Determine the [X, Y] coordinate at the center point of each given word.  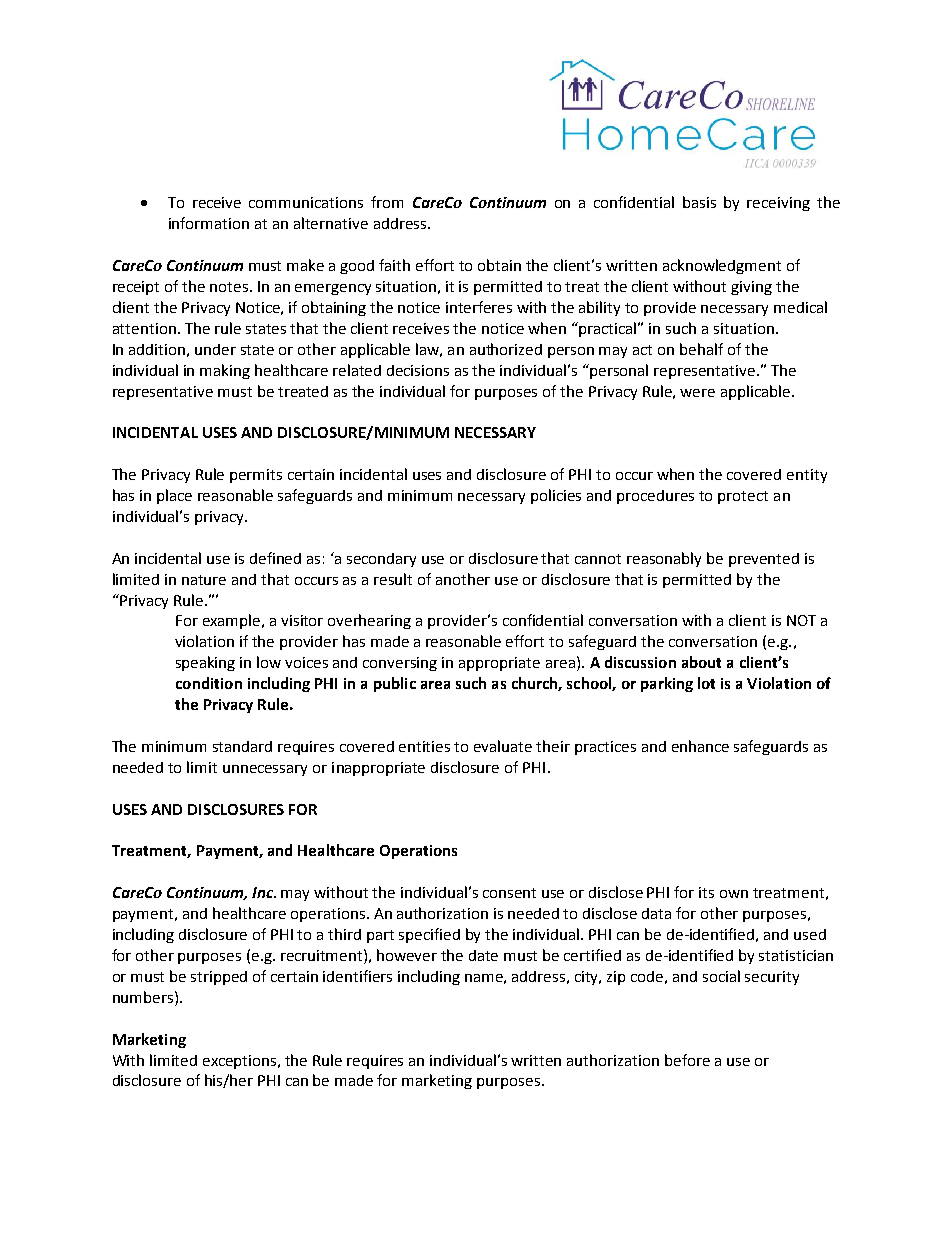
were [697, 393]
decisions [418, 370]
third [344, 934]
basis [699, 202]
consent [509, 893]
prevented [764, 560]
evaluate [503, 746]
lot [706, 683]
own [734, 894]
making [225, 371]
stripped [219, 978]
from [387, 202]
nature [204, 580]
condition [209, 683]
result [393, 579]
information [209, 223]
